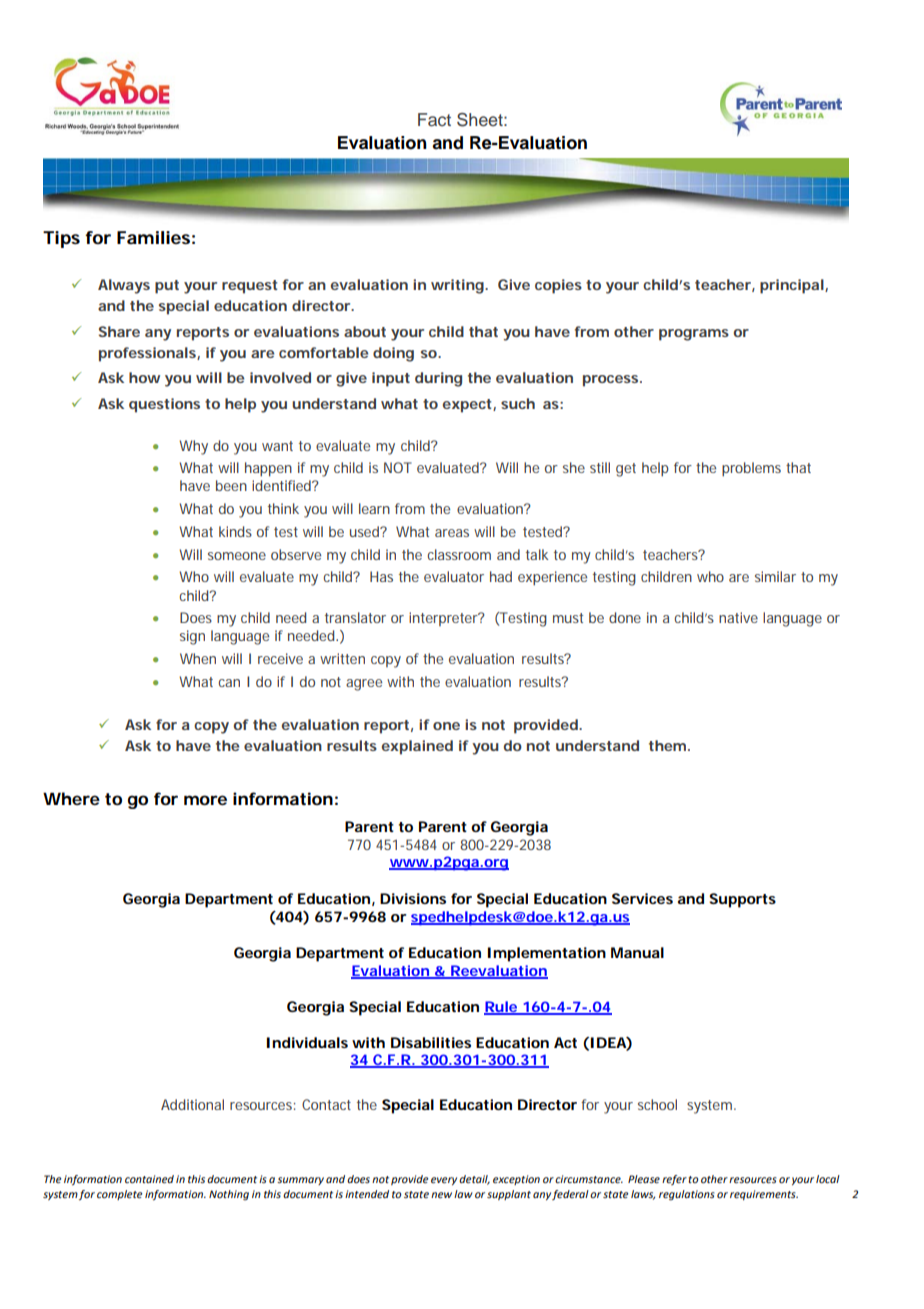 This image has width=924, height=1309. Describe the element at coordinates (153, 237) in the image. I see `Families` at that location.
